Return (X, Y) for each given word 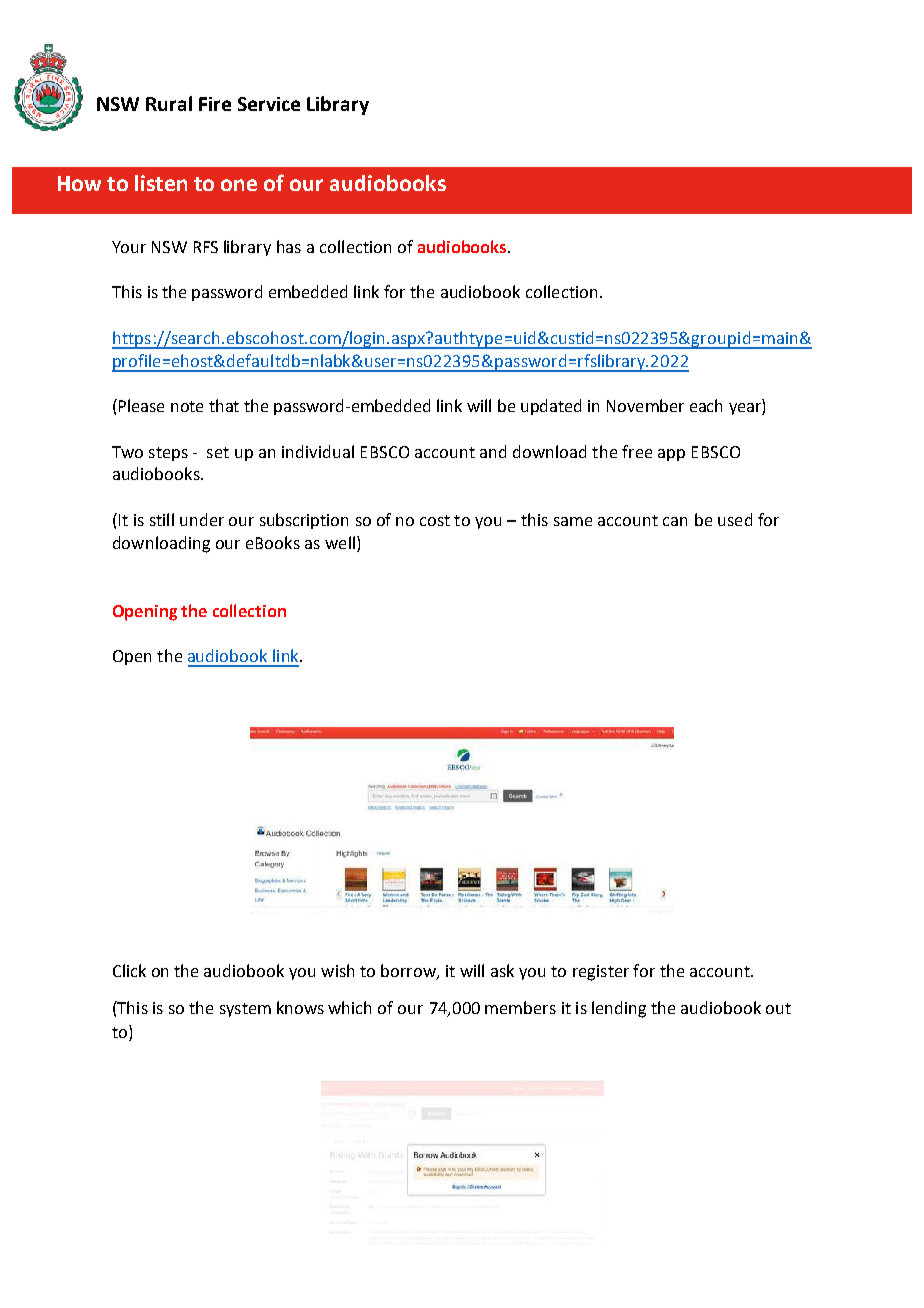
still (162, 519)
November (645, 405)
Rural (169, 103)
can (675, 521)
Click (129, 970)
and (493, 451)
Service (269, 104)
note (187, 406)
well (340, 542)
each (706, 405)
